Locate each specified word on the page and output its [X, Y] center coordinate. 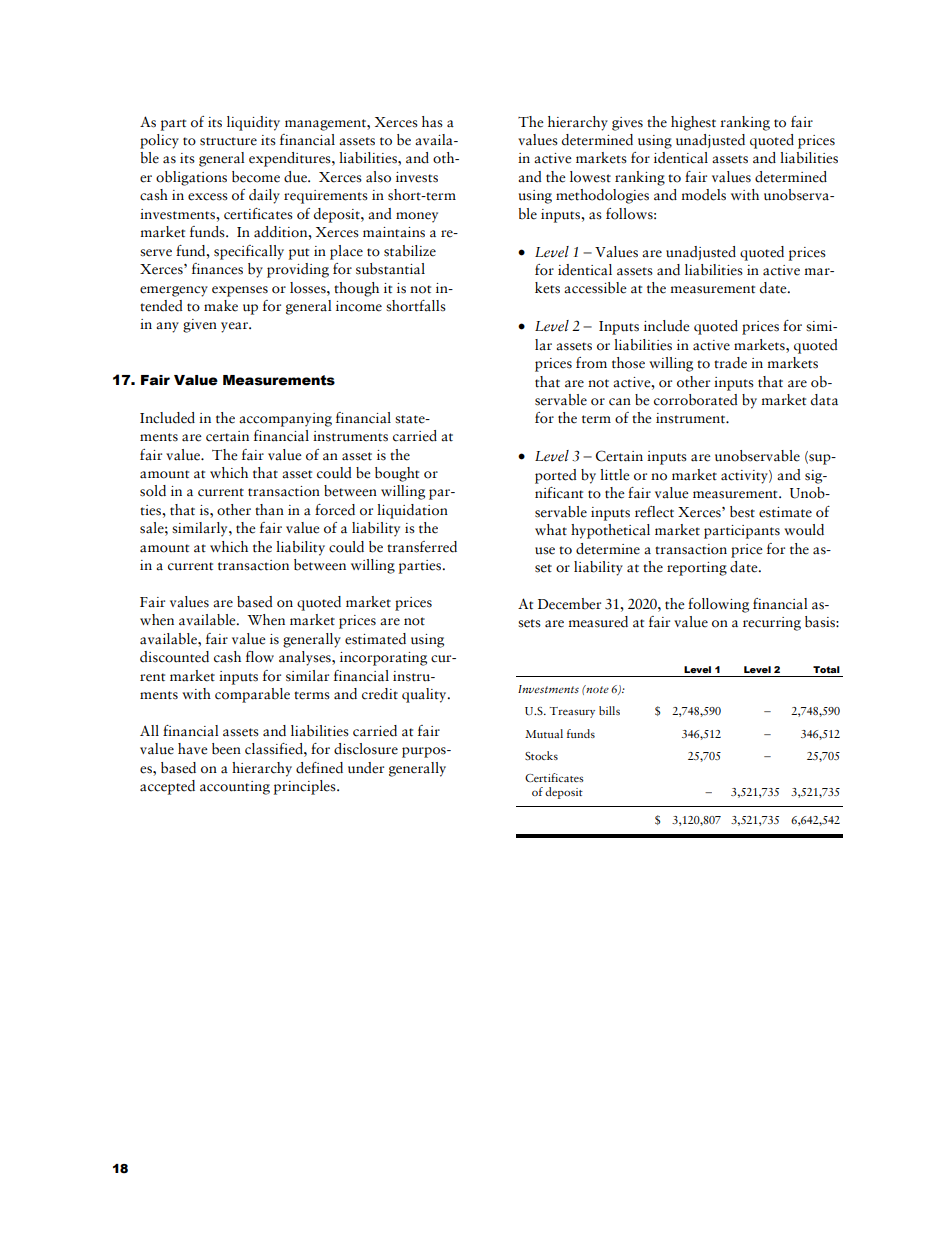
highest [693, 123]
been [226, 749]
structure [228, 141]
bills [609, 710]
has [432, 122]
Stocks [541, 755]
